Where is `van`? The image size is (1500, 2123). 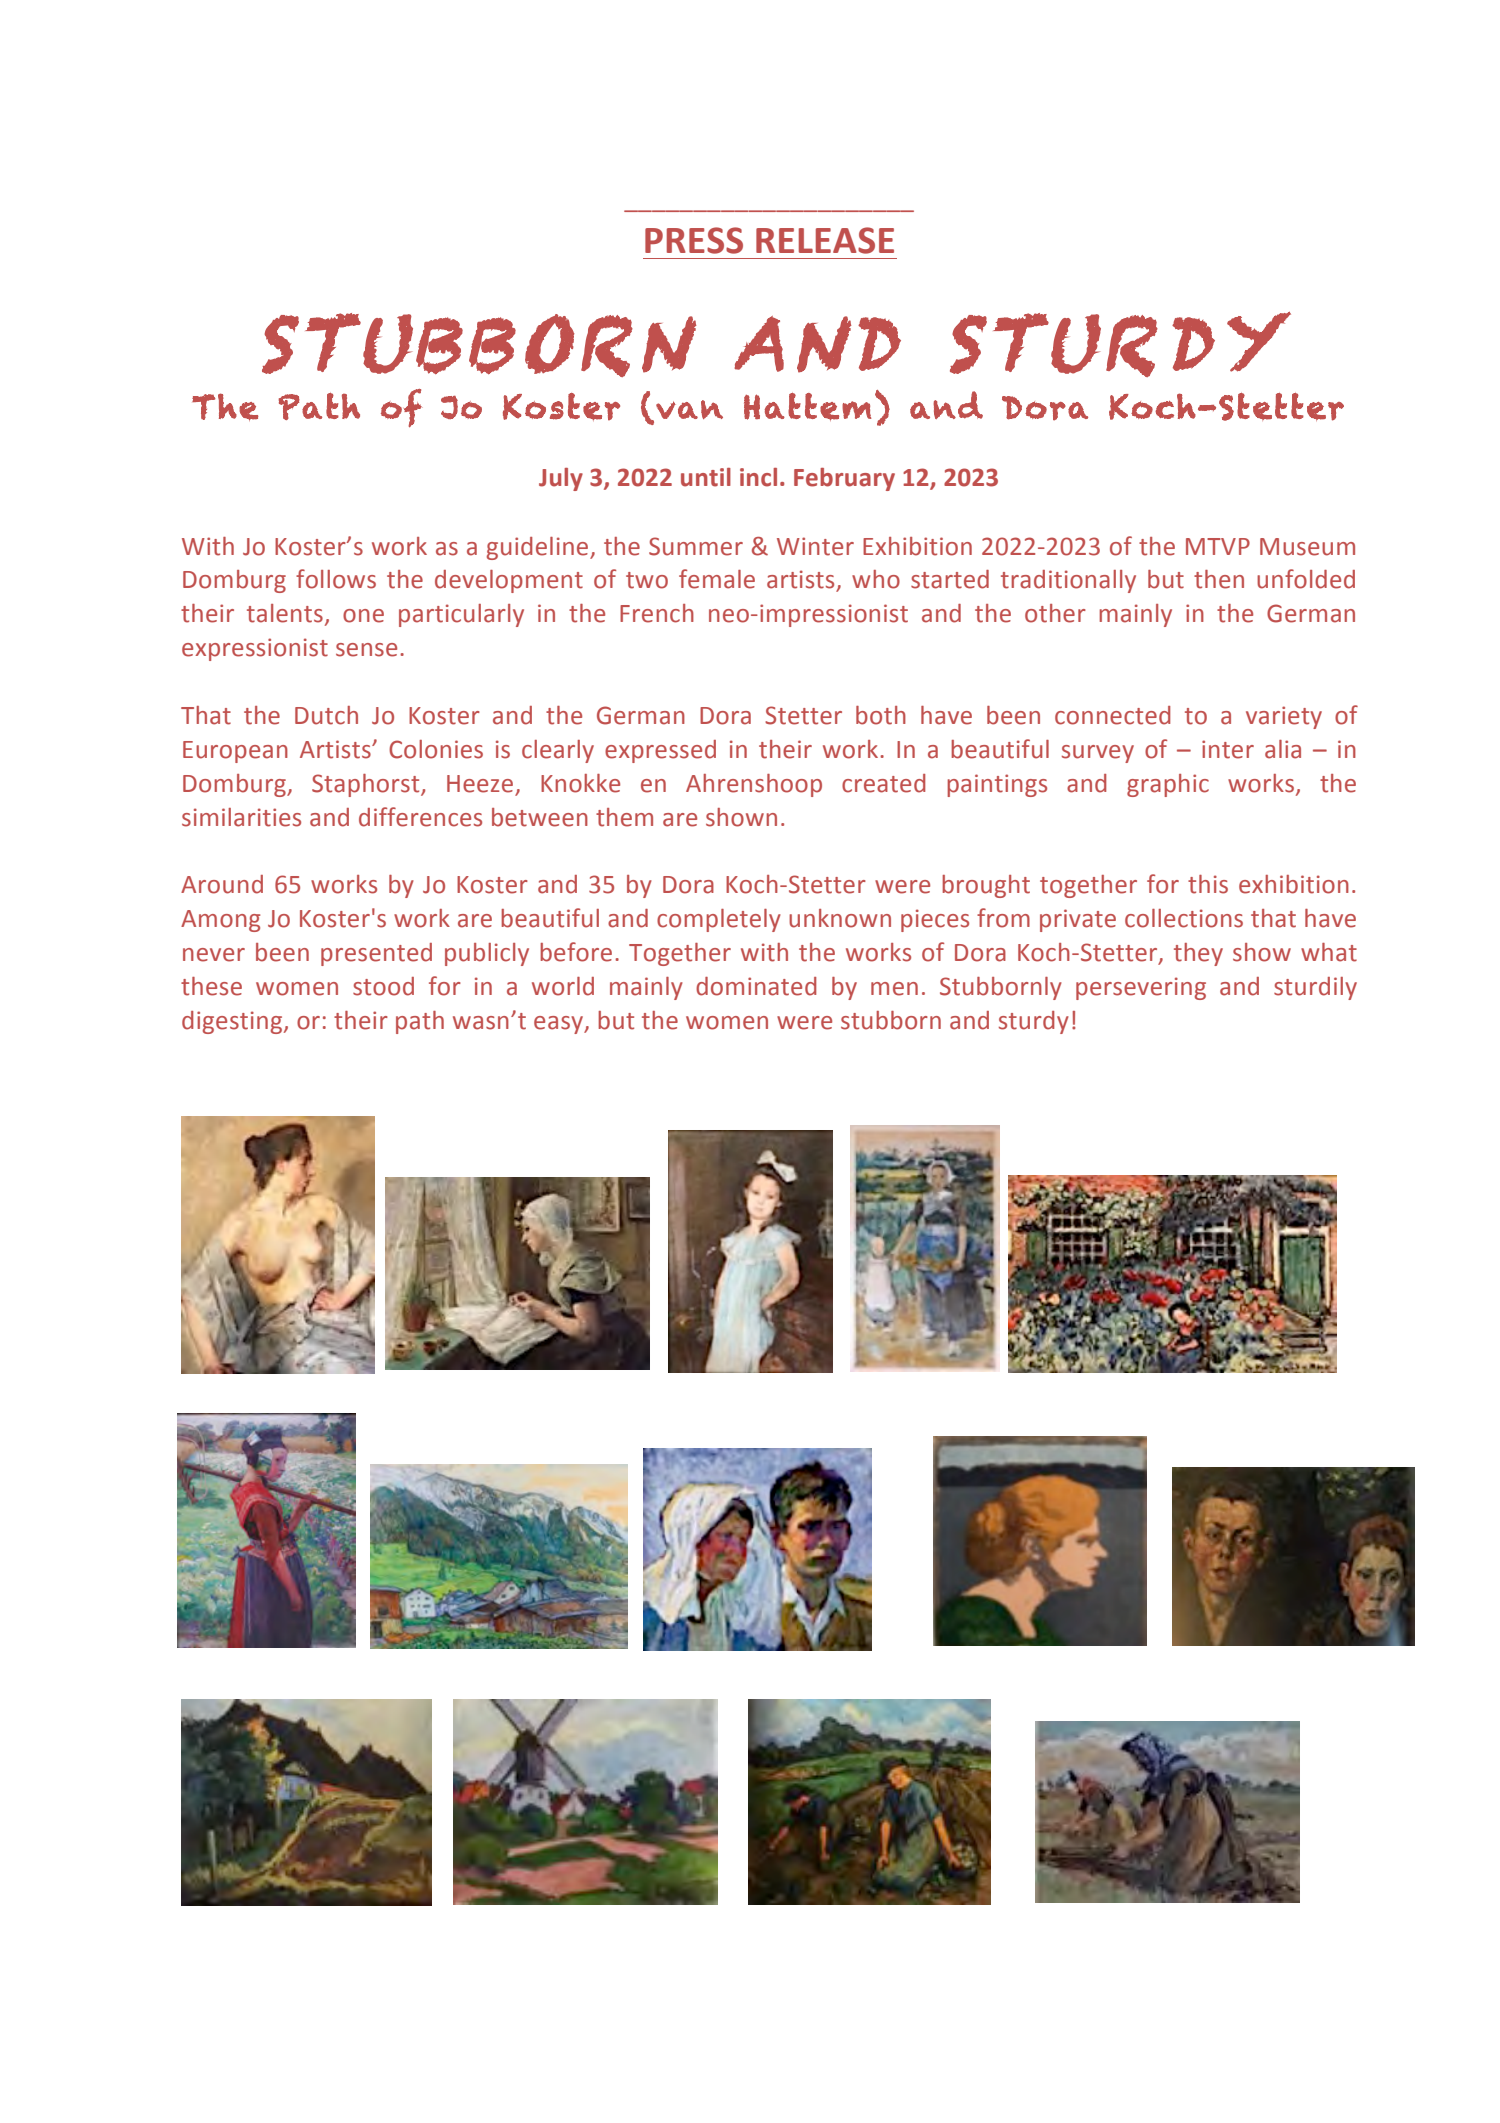
van is located at coordinates (689, 409).
